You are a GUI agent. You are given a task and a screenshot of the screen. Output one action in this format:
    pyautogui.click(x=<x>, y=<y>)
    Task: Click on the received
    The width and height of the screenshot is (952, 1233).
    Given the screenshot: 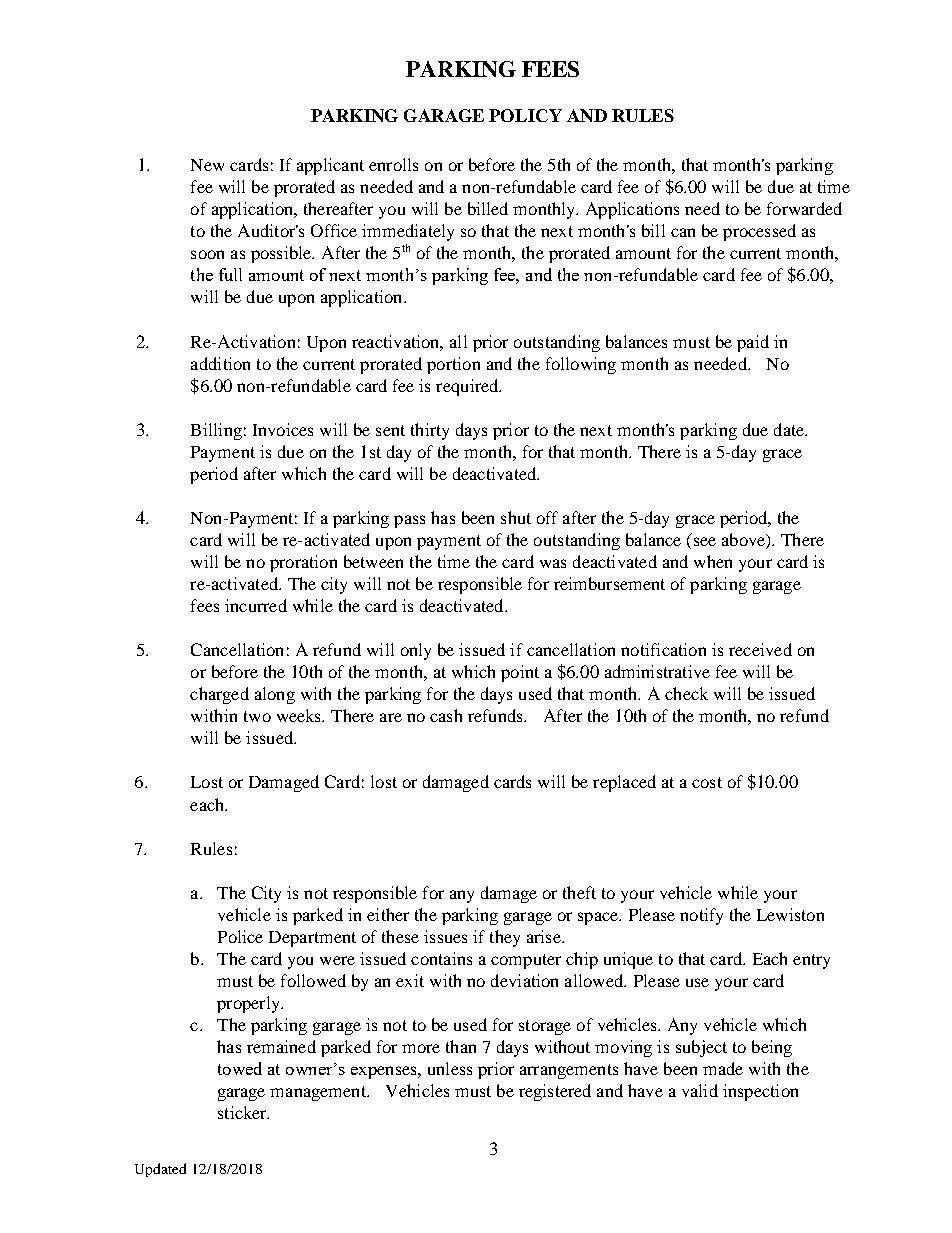 What is the action you would take?
    pyautogui.click(x=760, y=649)
